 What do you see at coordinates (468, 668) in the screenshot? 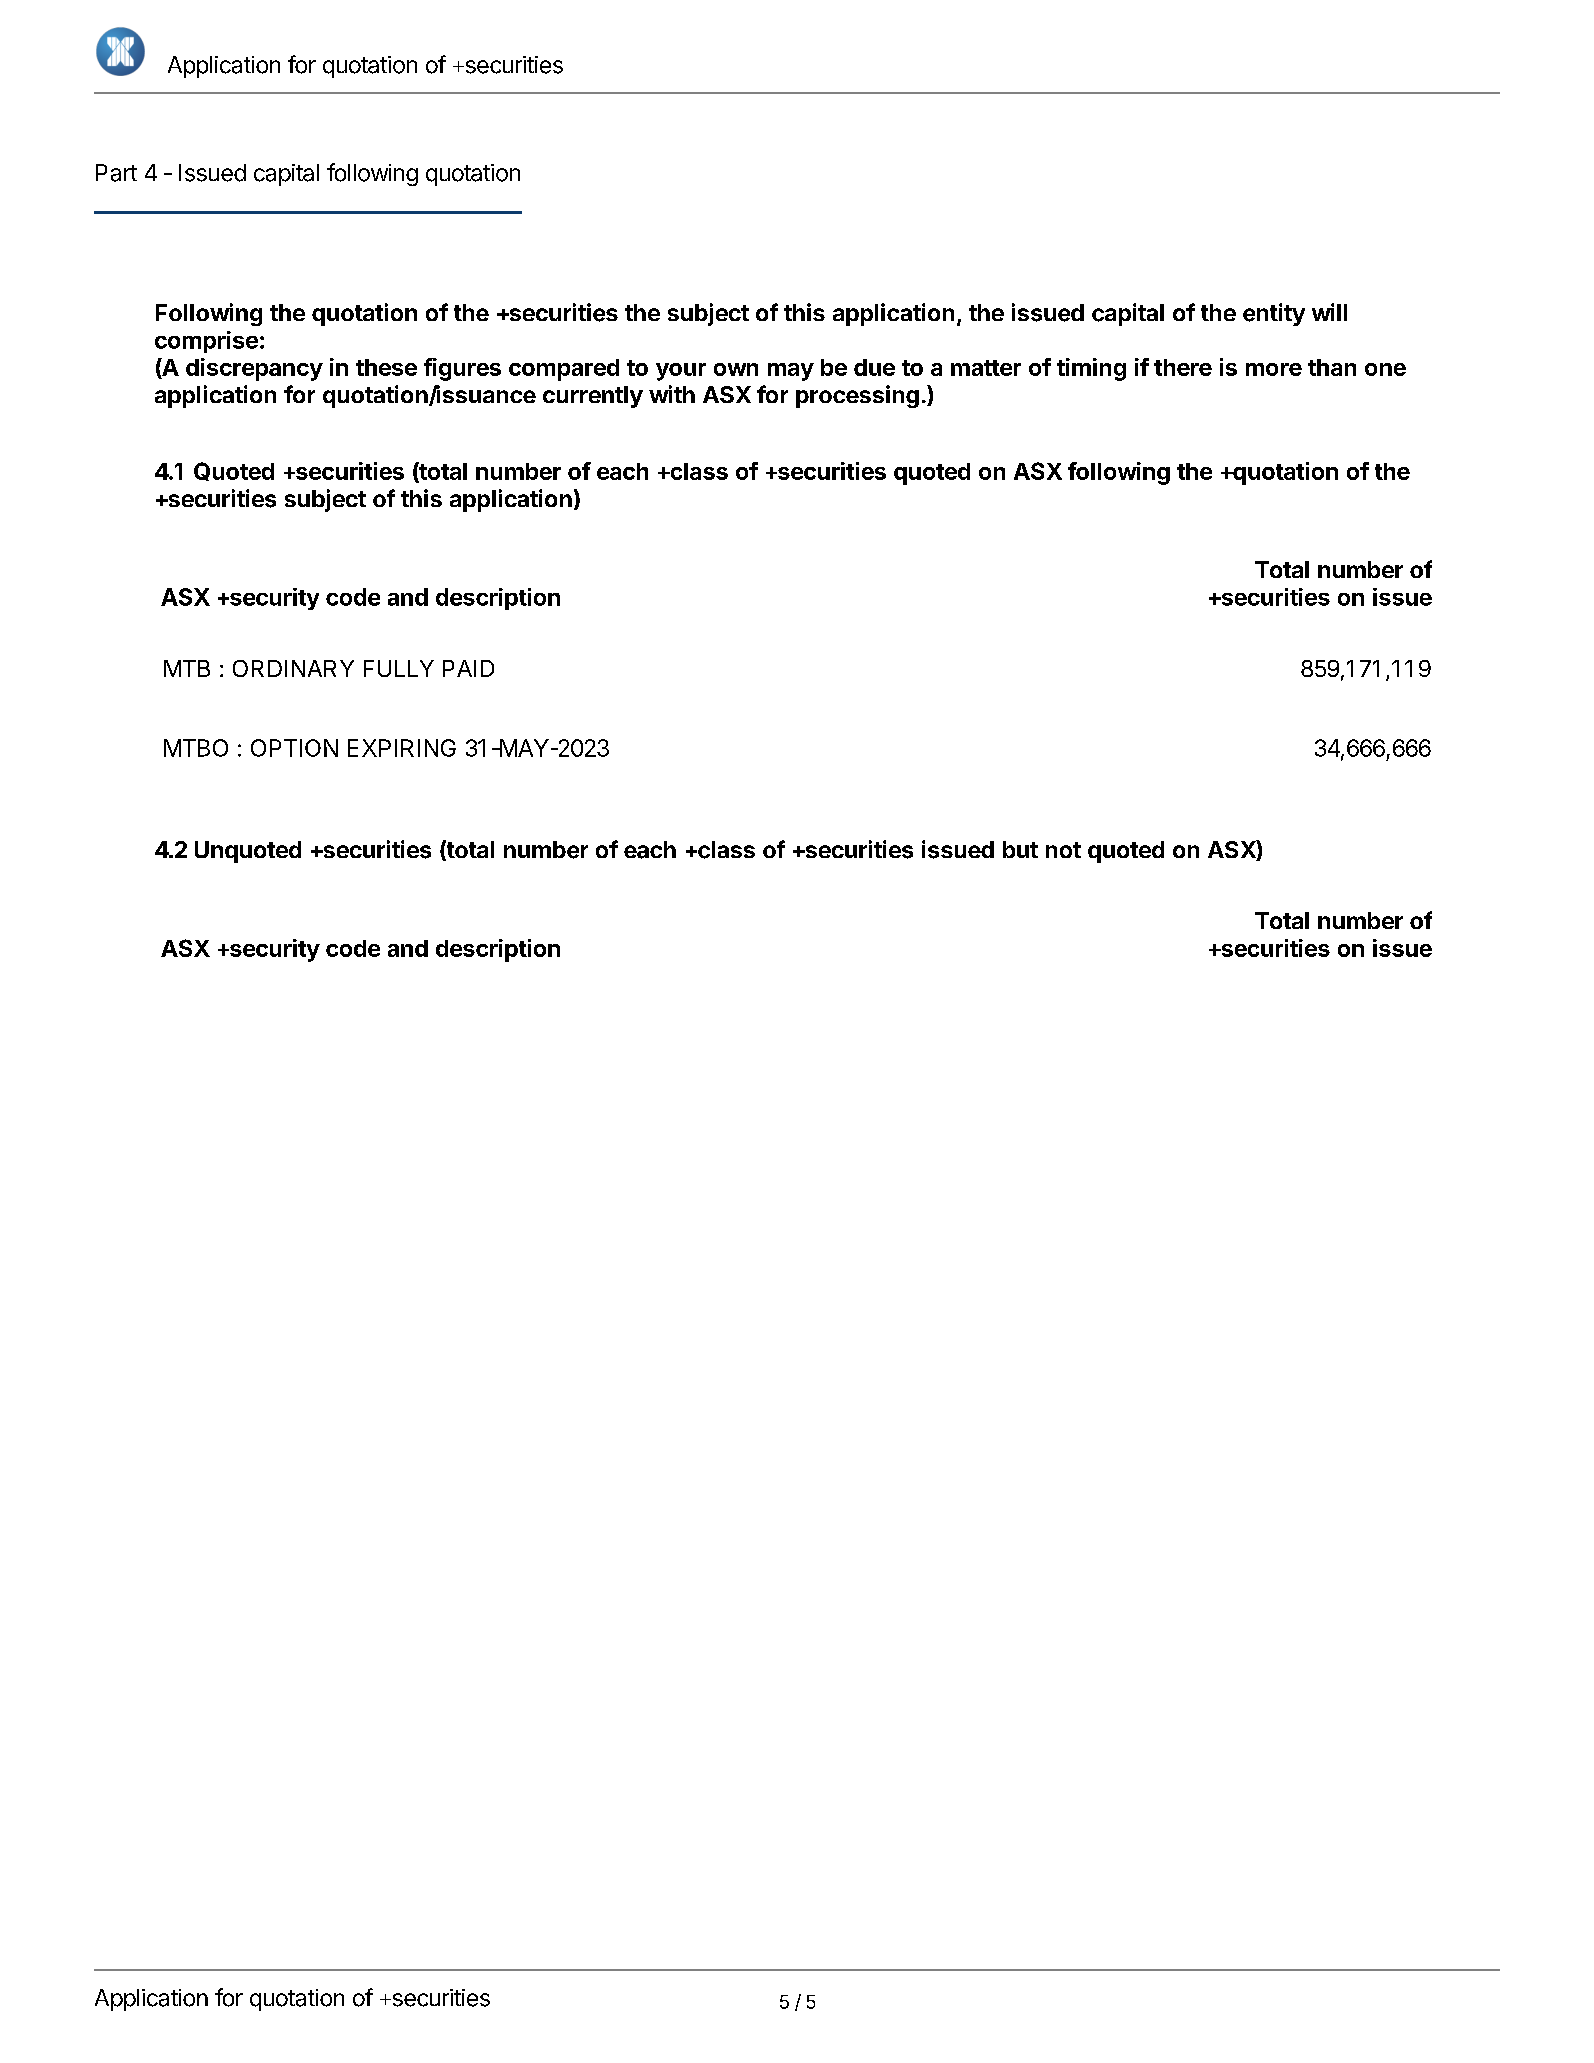
I see `PAID` at bounding box center [468, 668].
